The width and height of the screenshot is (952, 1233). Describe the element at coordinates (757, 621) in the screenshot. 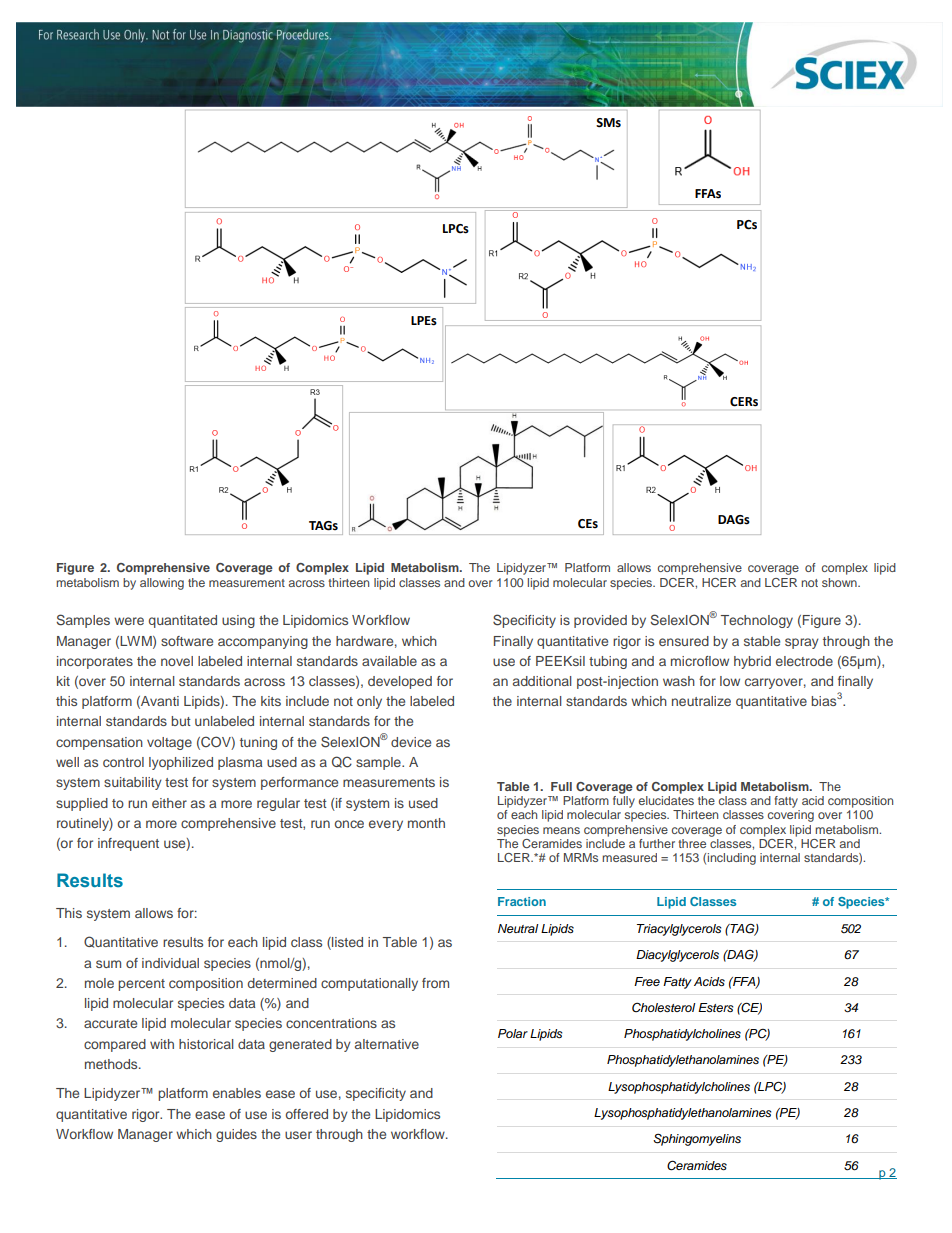

I see `Technology` at that location.
